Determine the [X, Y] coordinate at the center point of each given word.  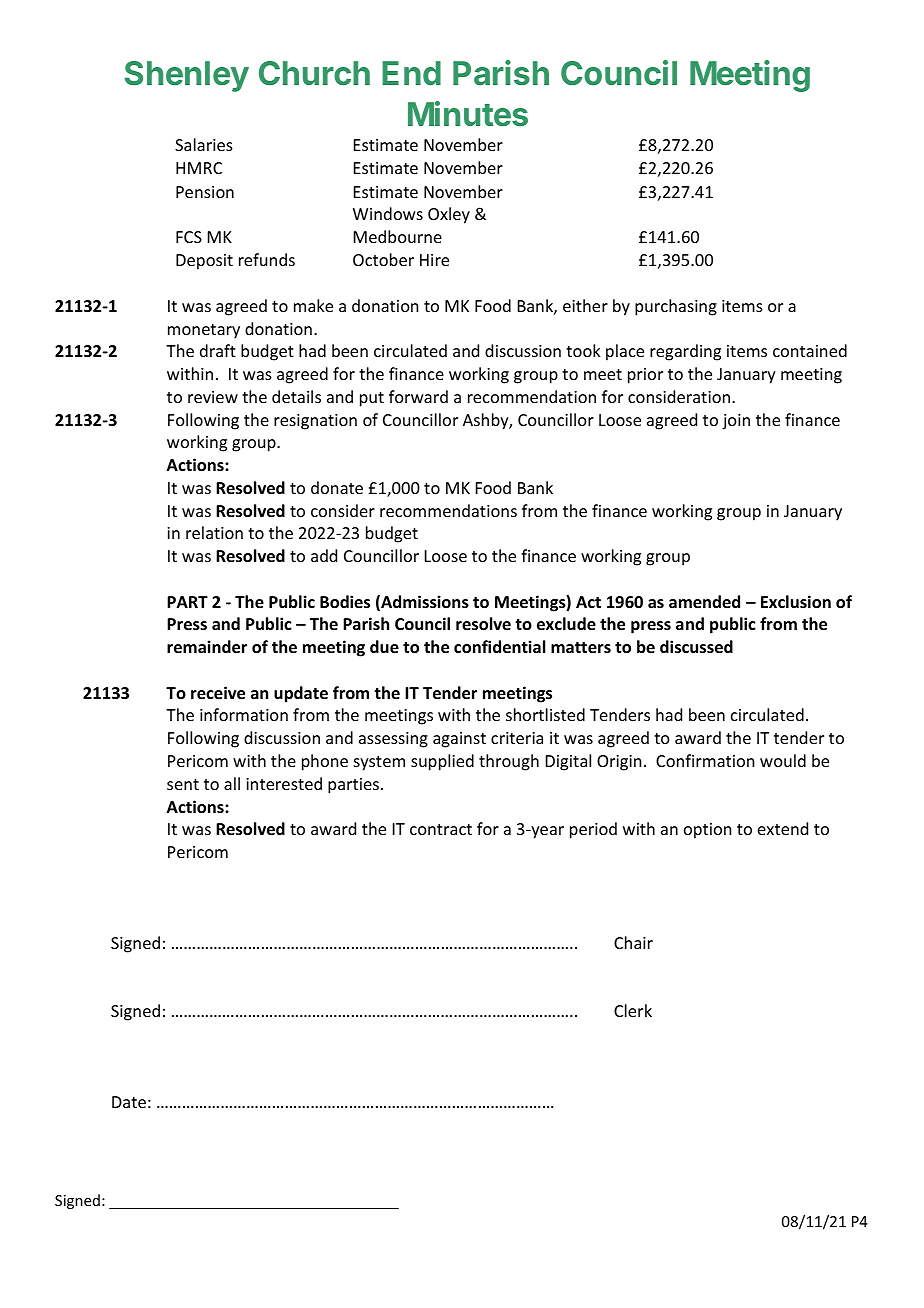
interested [284, 783]
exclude [566, 624]
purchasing [676, 307]
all [232, 783]
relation [214, 532]
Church [314, 73]
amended [704, 602]
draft [218, 350]
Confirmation [705, 760]
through [509, 762]
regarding [685, 352]
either [585, 305]
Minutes [468, 114]
